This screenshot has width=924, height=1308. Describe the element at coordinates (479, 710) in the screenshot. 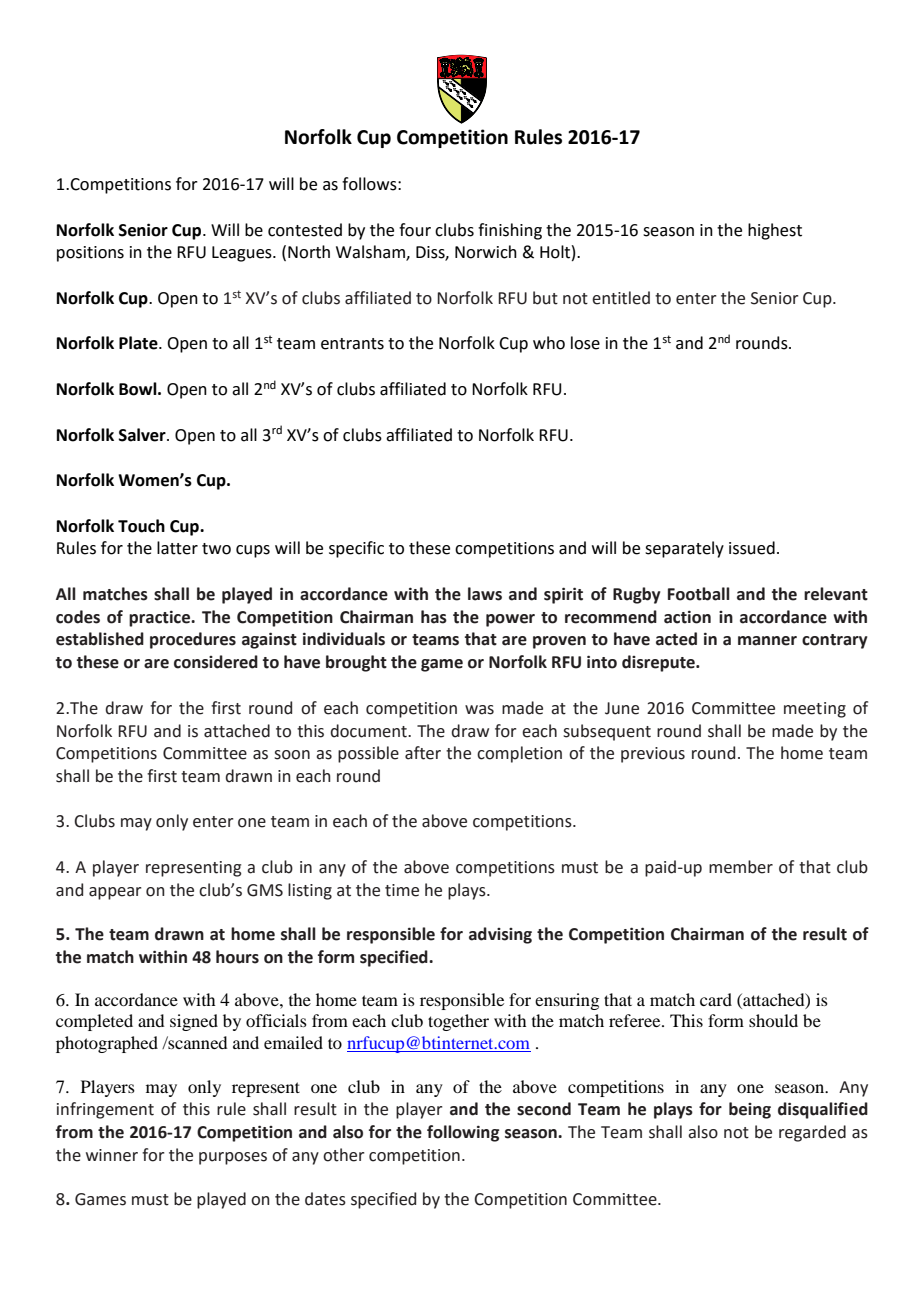

I see `was` at that location.
